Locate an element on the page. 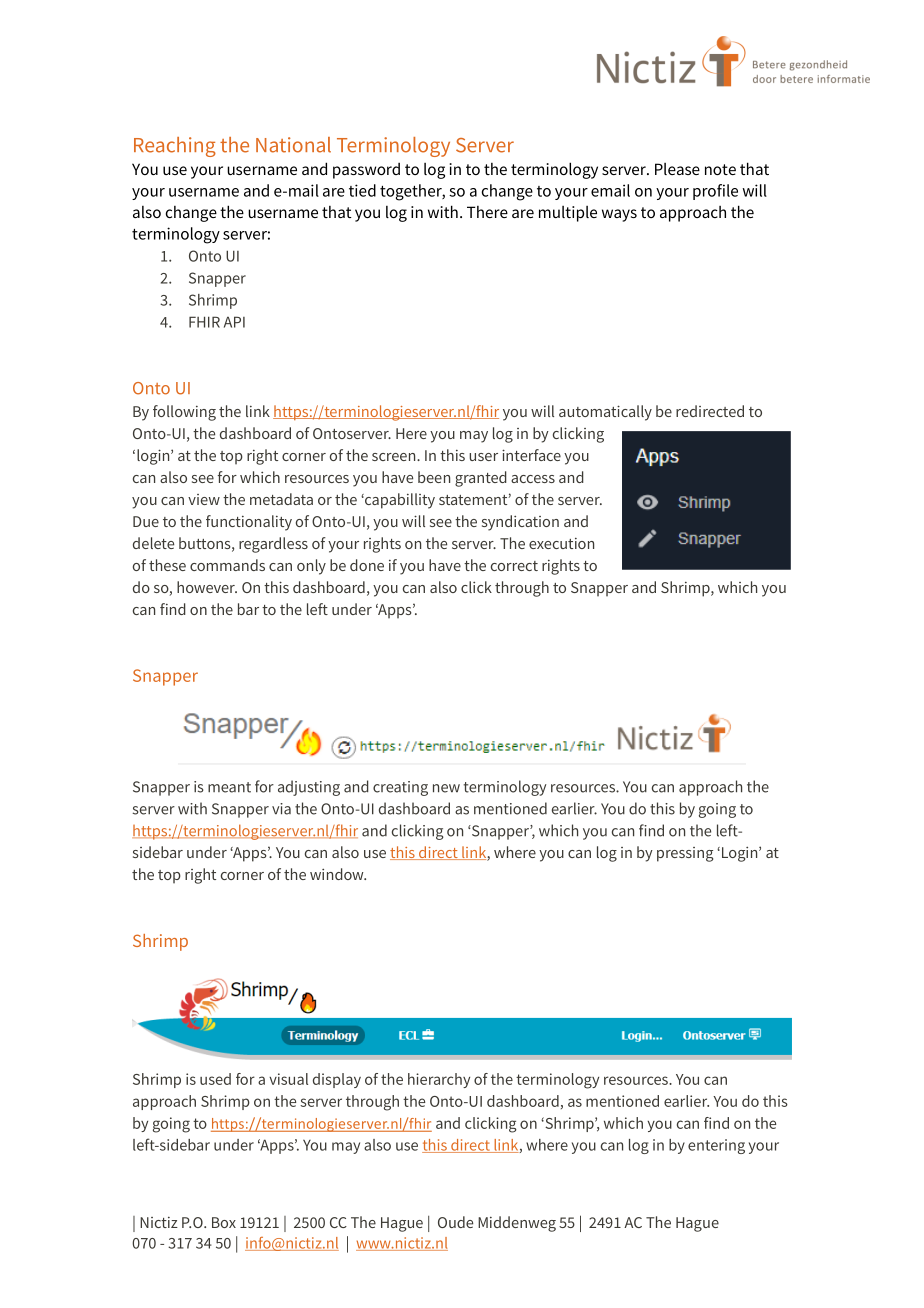  Reaching is located at coordinates (175, 147).
